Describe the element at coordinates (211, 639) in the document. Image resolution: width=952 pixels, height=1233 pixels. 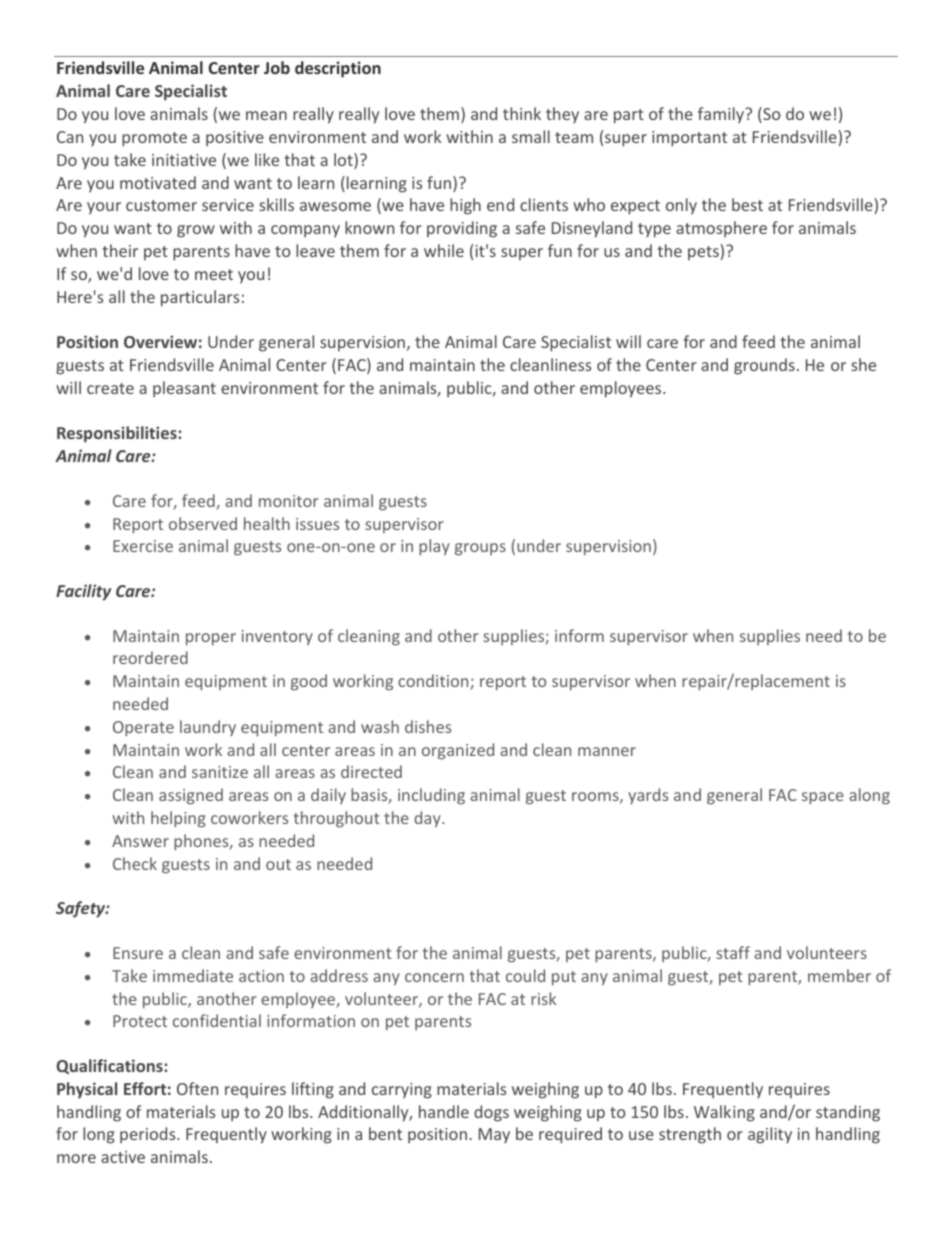
I see `proper` at that location.
